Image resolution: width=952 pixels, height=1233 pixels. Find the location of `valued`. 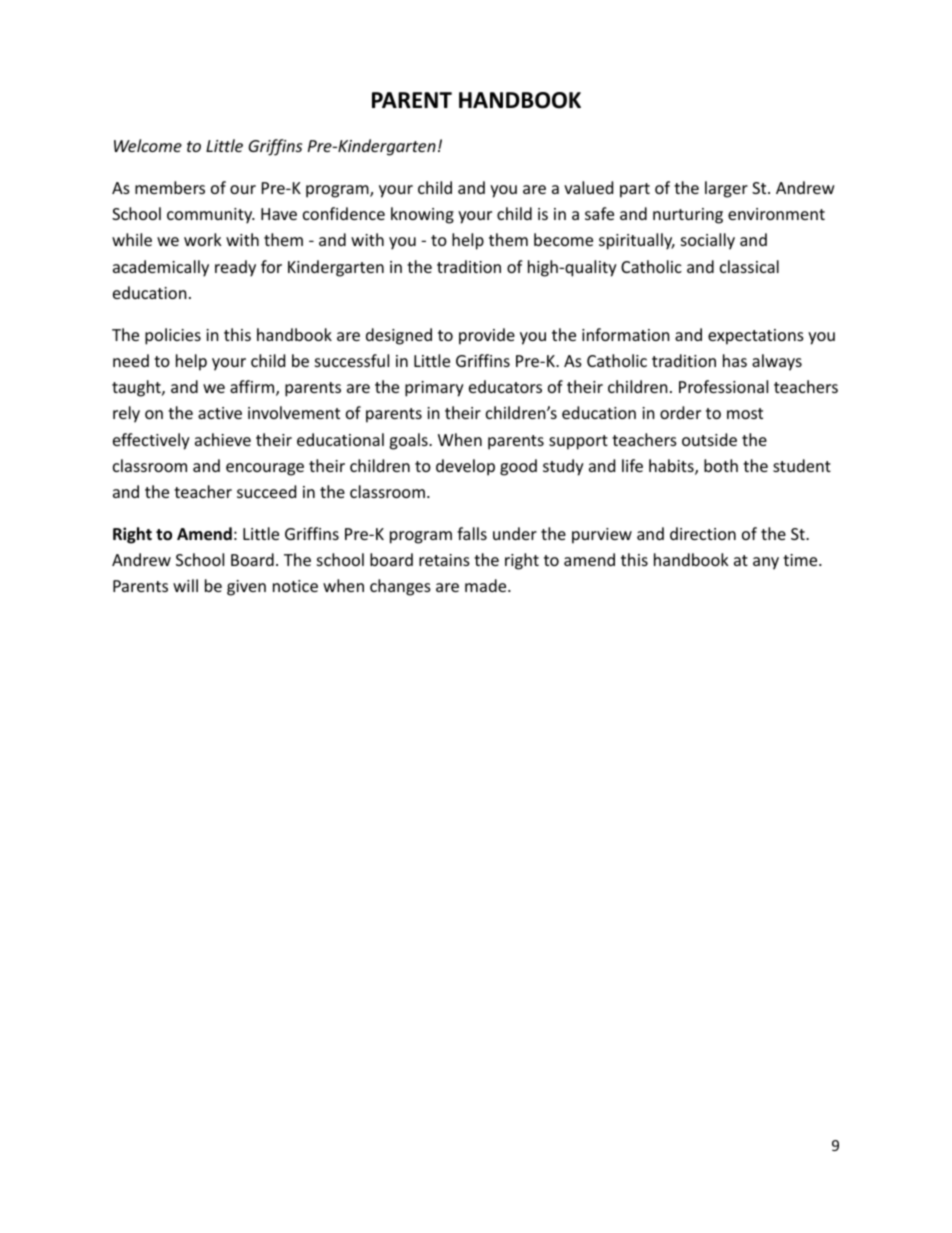

valued is located at coordinates (588, 187).
